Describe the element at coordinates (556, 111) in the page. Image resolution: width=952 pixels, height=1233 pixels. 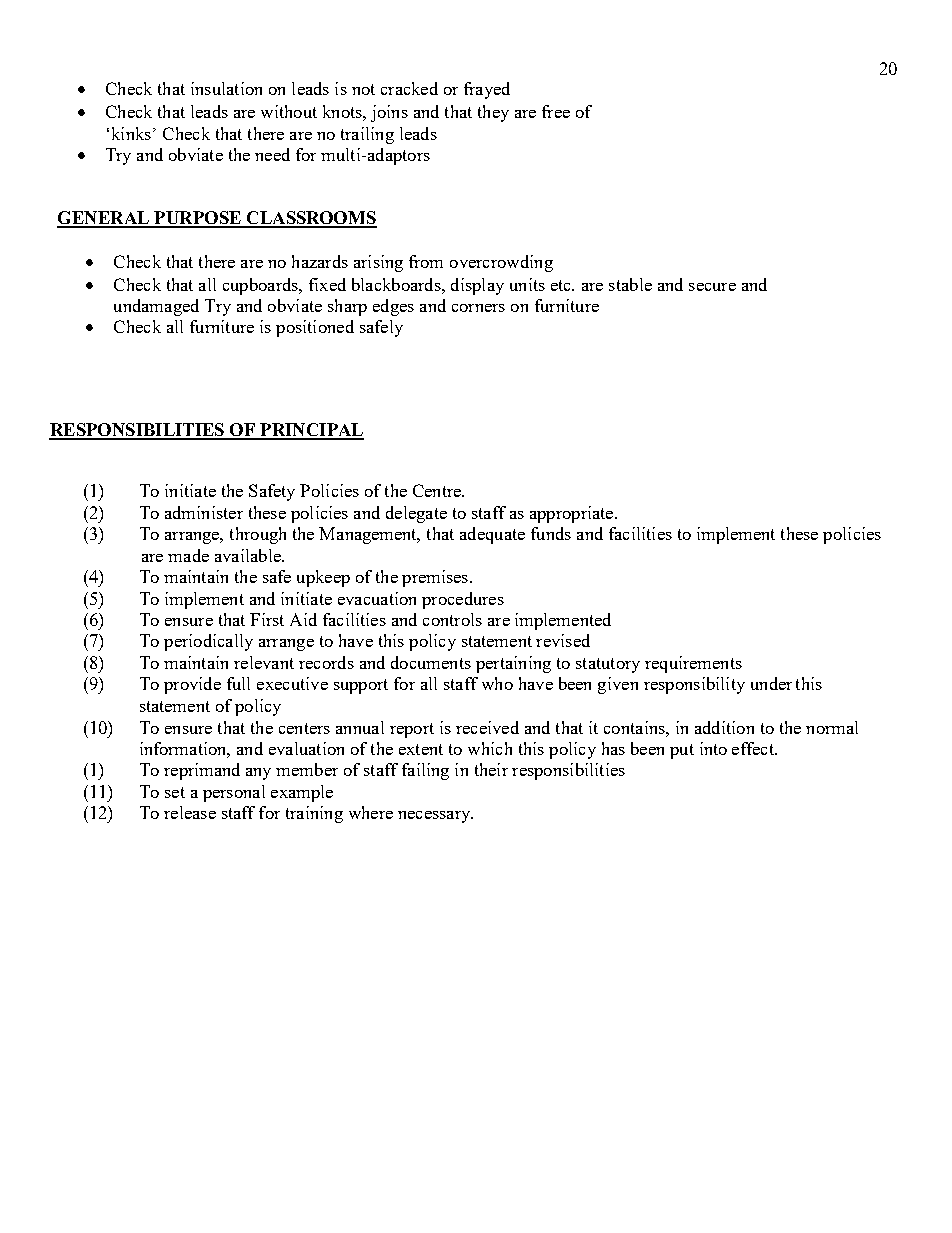
I see `free` at that location.
